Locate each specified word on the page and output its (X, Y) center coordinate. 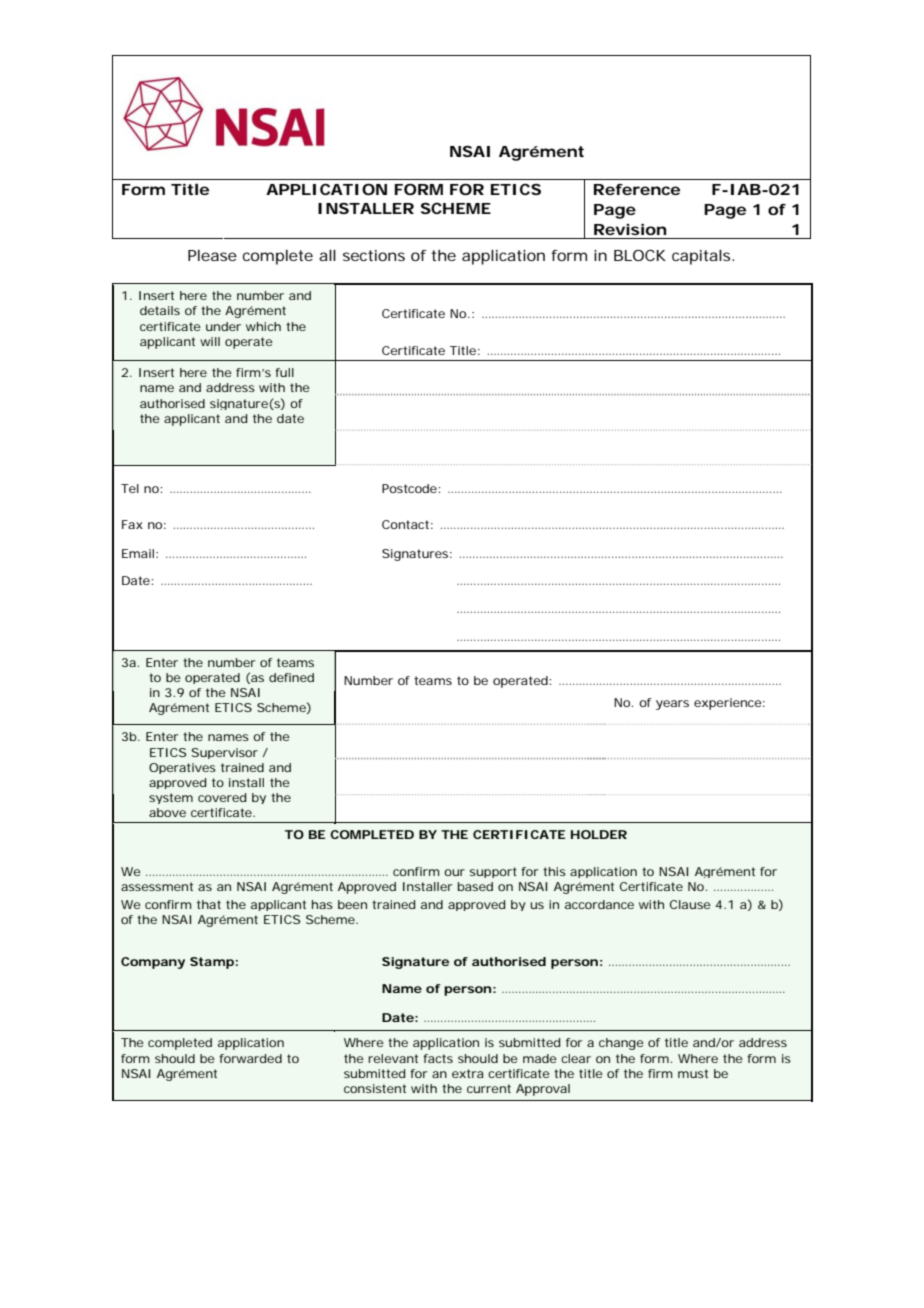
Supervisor (225, 753)
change (621, 1044)
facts (438, 1058)
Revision (630, 229)
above (167, 812)
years (672, 705)
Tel (130, 488)
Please (212, 255)
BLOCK (640, 255)
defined (291, 677)
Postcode (410, 488)
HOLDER (599, 834)
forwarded (250, 1058)
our (454, 872)
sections (374, 255)
